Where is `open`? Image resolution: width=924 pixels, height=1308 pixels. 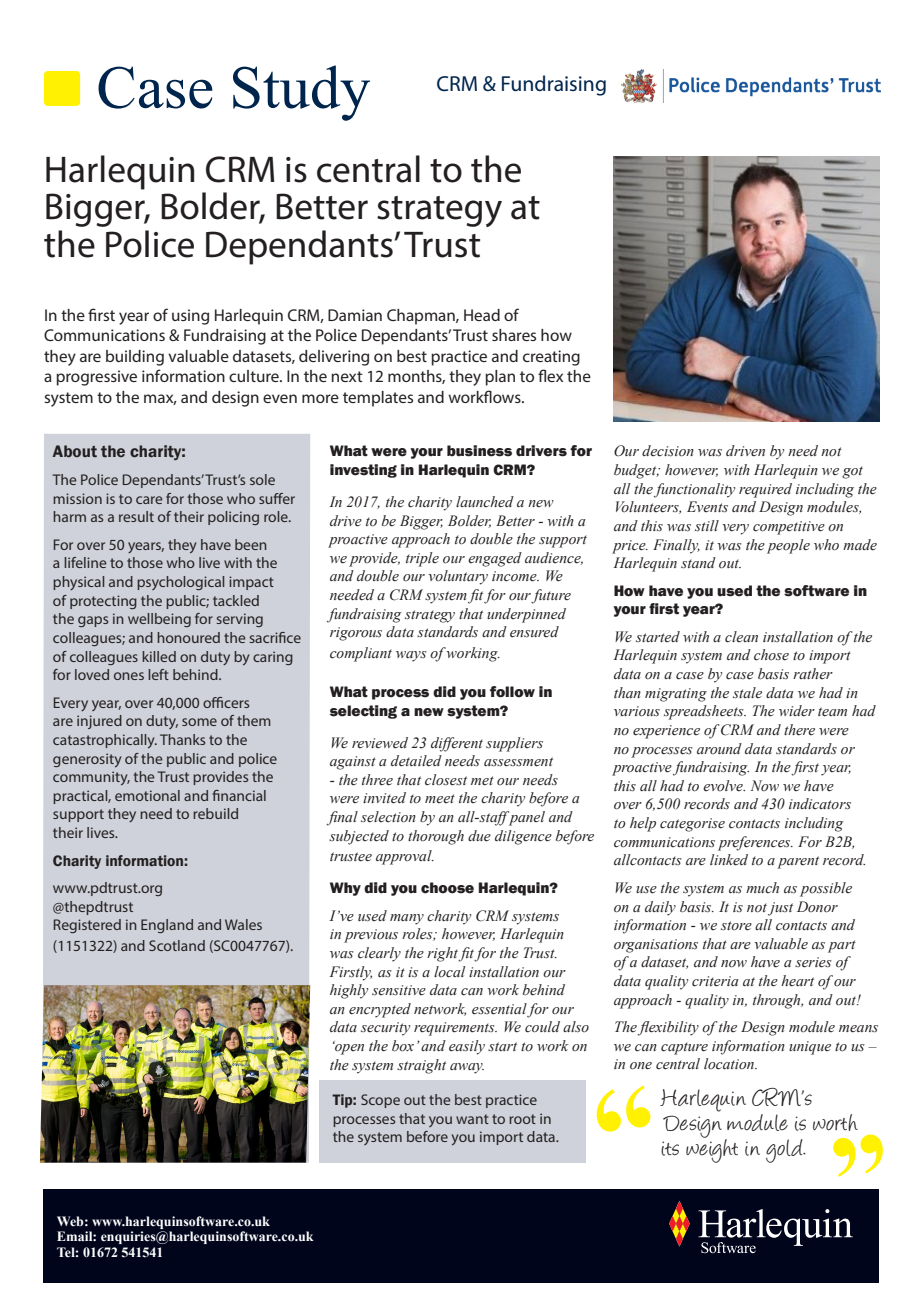
open is located at coordinates (348, 1048).
